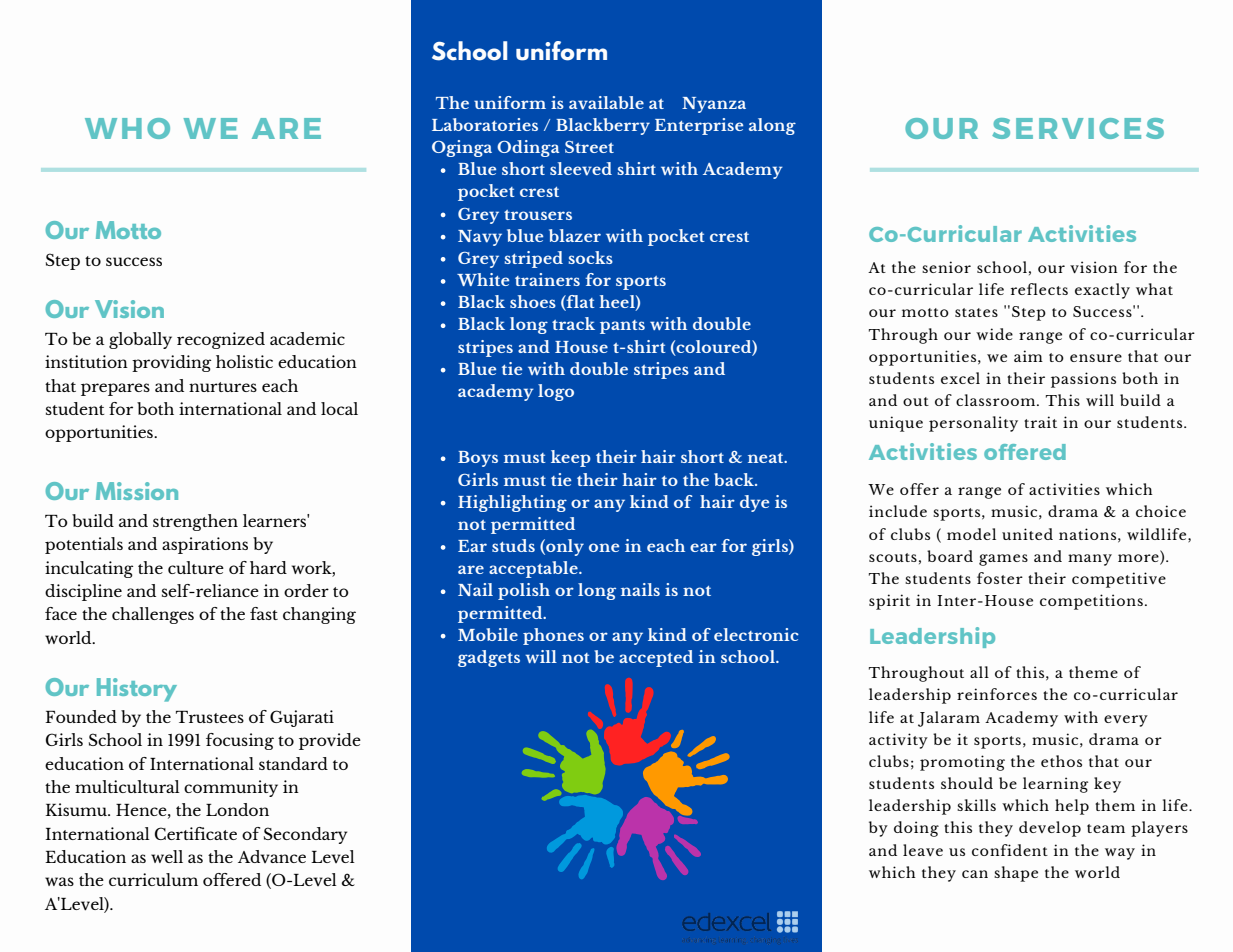  Describe the element at coordinates (221, 340) in the screenshot. I see `recognized` at that location.
